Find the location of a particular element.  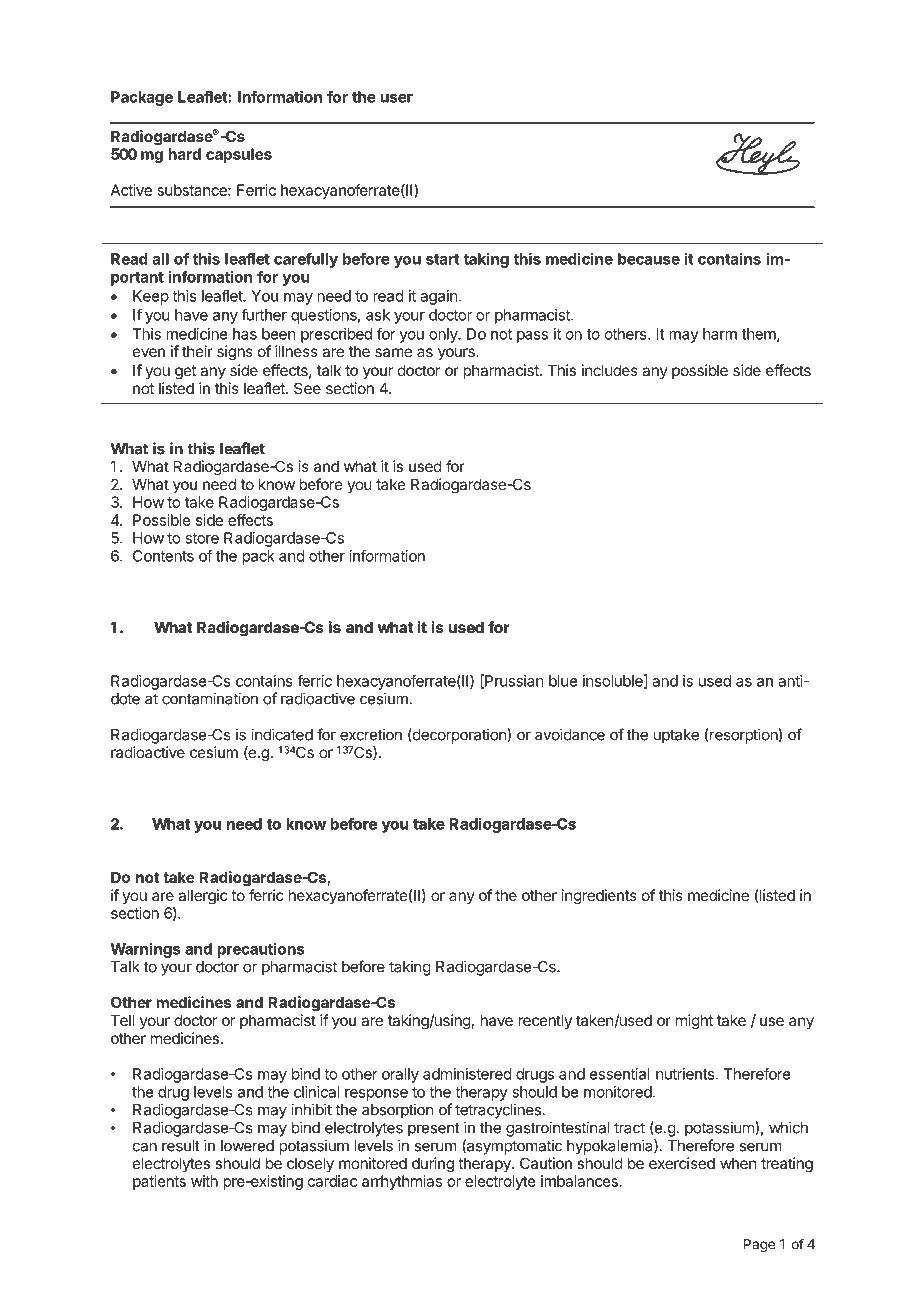

might is located at coordinates (694, 1022).
